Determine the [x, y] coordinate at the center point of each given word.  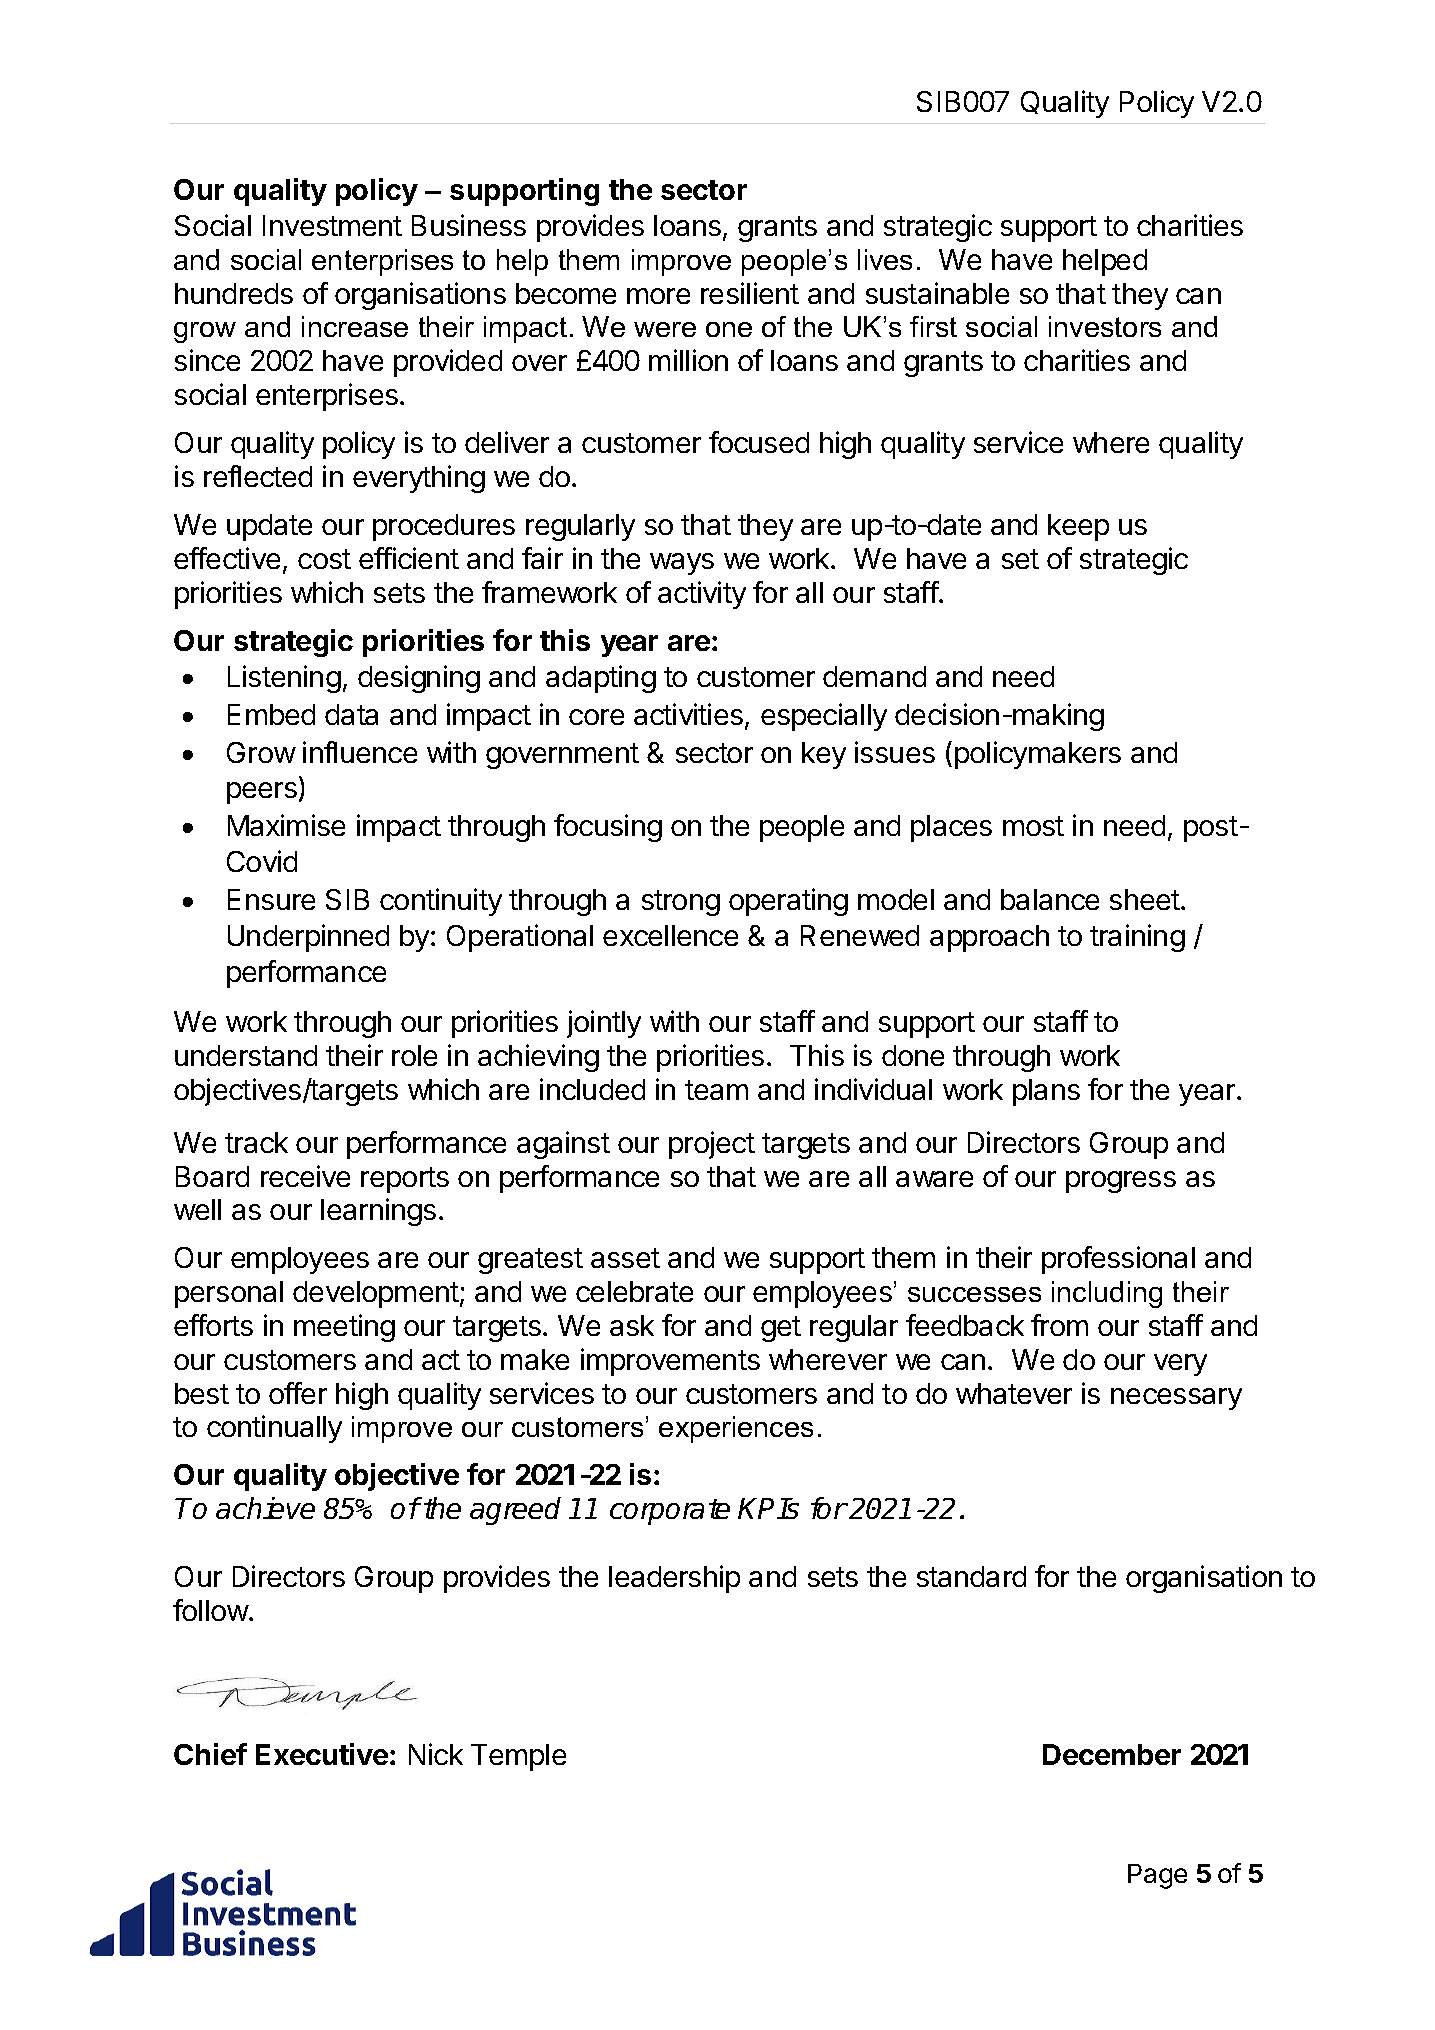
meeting [344, 1328]
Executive [322, 1754]
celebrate [634, 1291]
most [1033, 826]
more [658, 296]
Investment [332, 225]
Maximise [286, 825]
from [1059, 1325]
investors [1105, 326]
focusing [608, 828]
